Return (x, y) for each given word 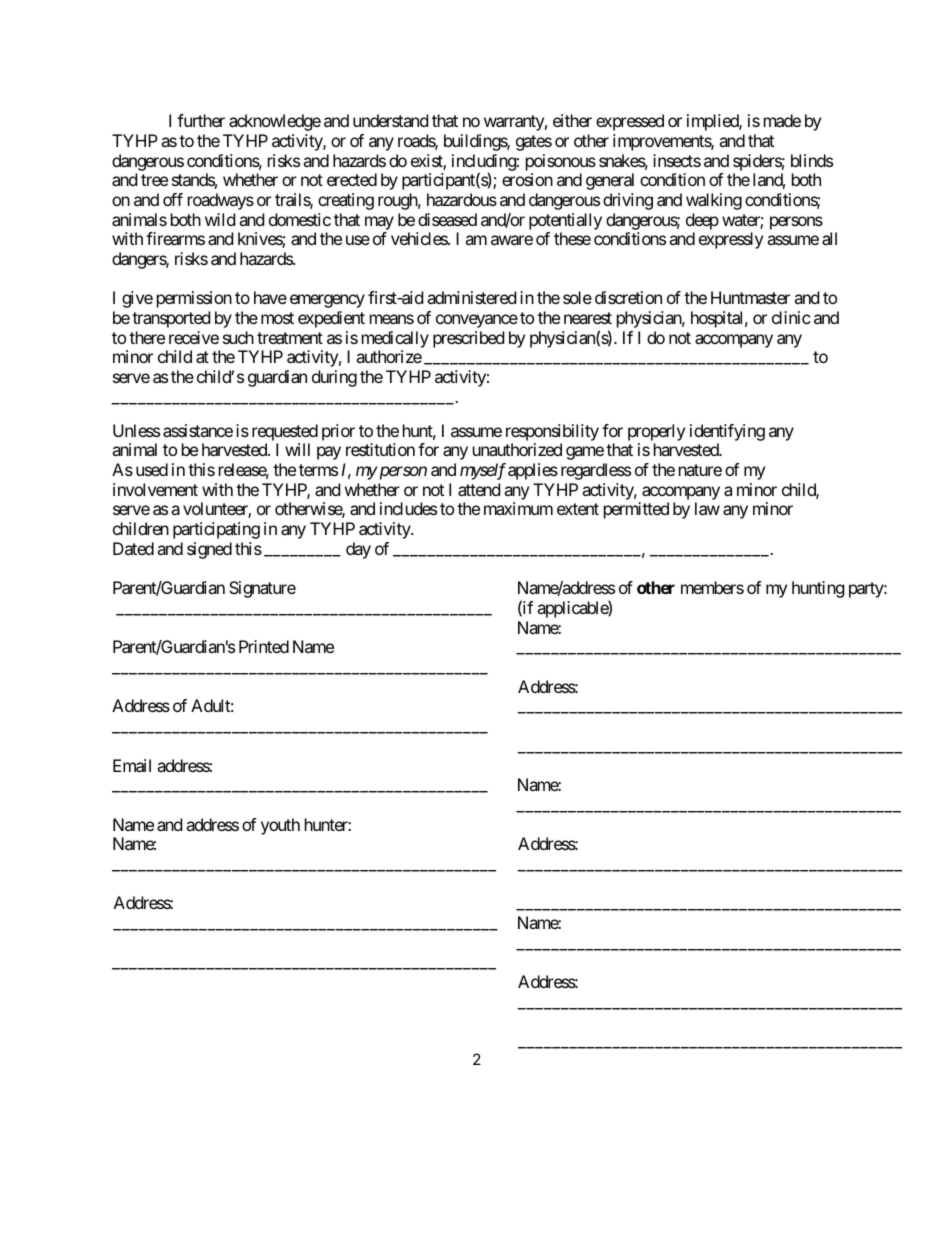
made (782, 120)
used (152, 469)
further (201, 120)
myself (483, 471)
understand (390, 120)
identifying (727, 434)
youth (280, 826)
